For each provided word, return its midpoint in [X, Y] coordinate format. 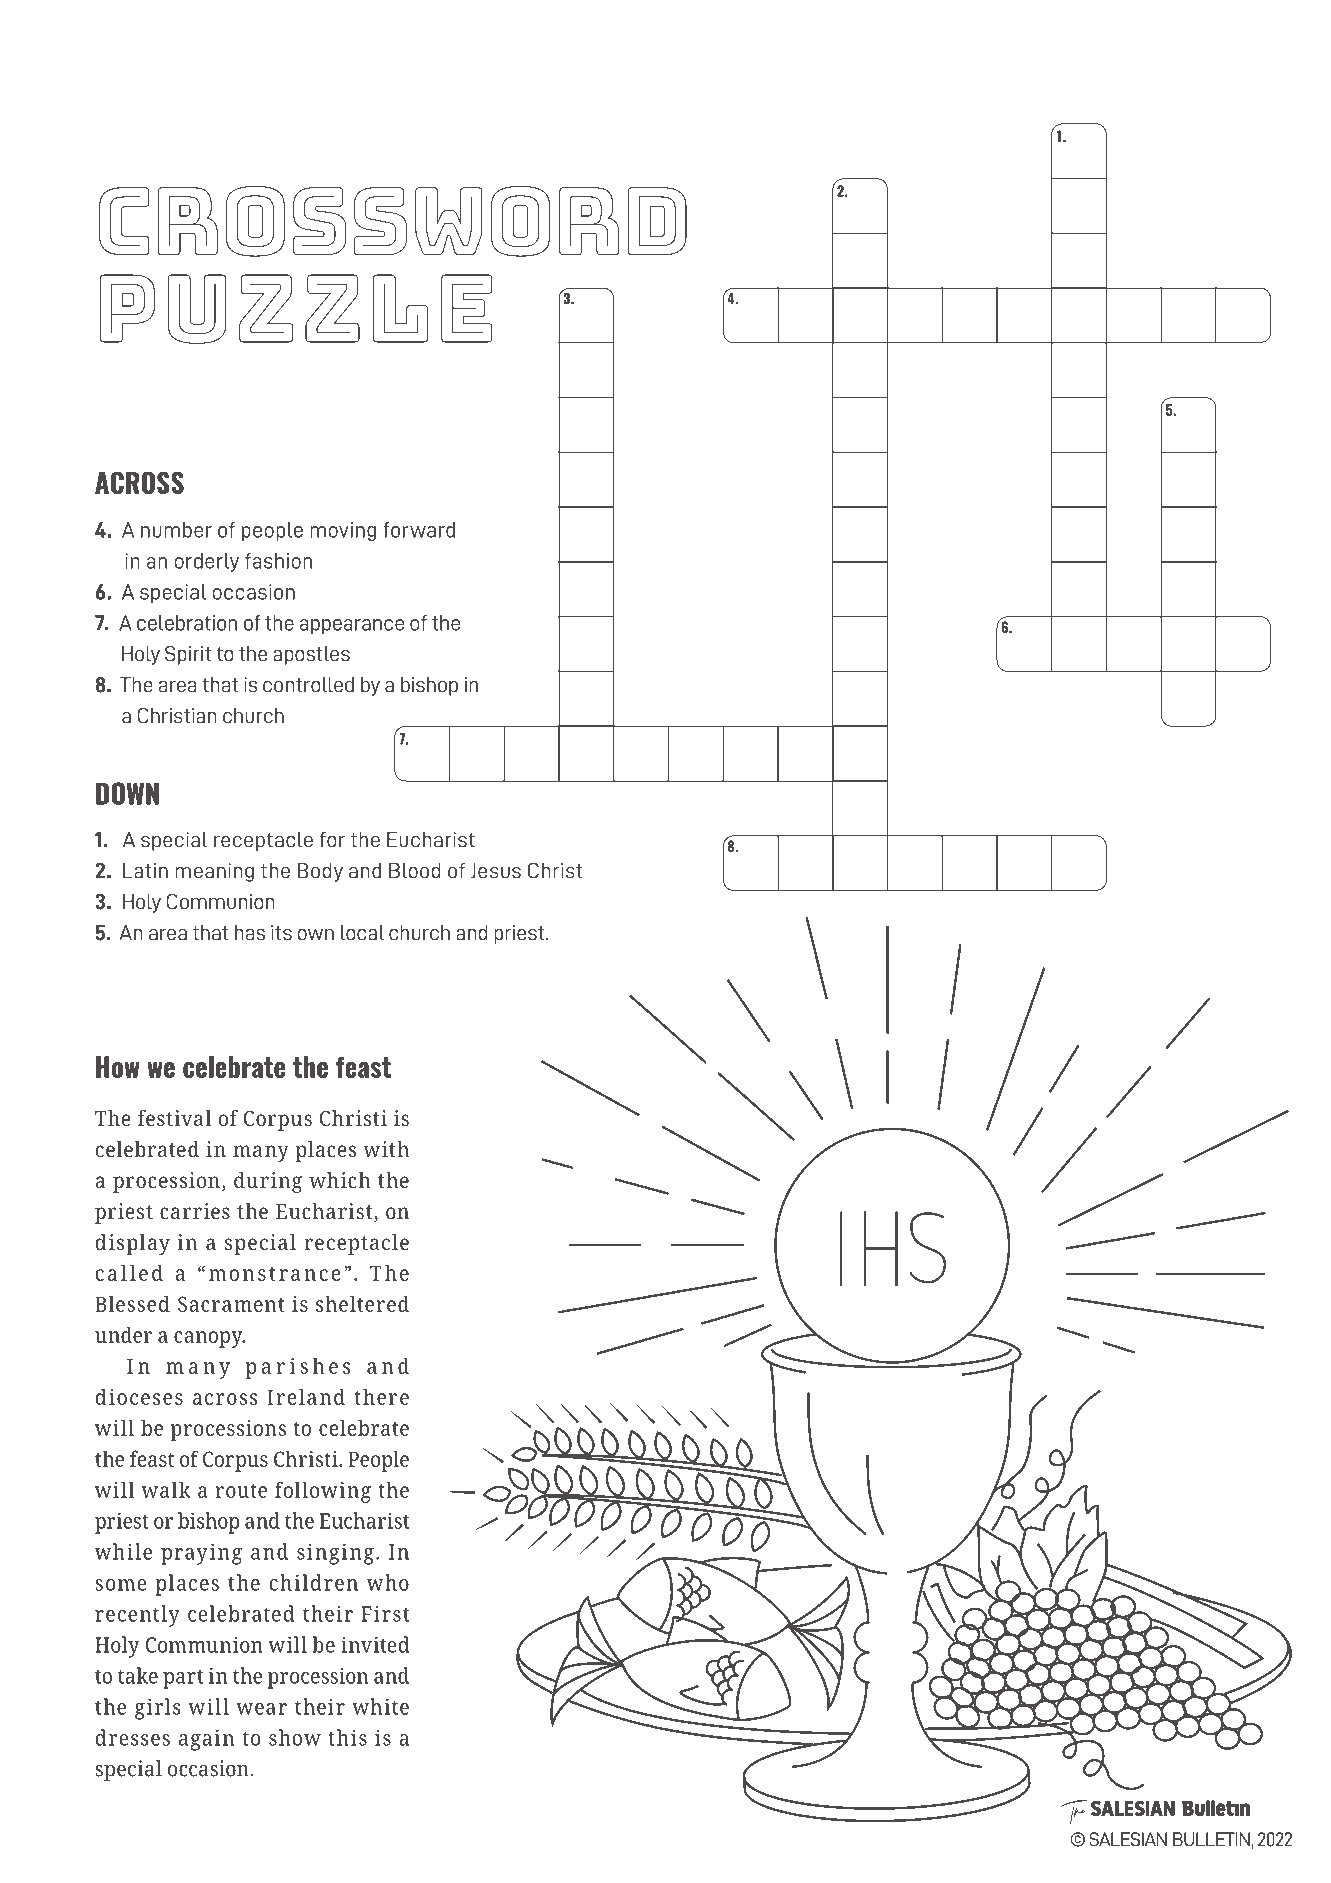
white [380, 1706]
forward [419, 530]
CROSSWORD [393, 221]
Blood [415, 871]
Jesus [496, 871]
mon [231, 1275]
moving [343, 531]
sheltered [362, 1303]
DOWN [127, 793]
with [386, 1149]
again [206, 1740]
